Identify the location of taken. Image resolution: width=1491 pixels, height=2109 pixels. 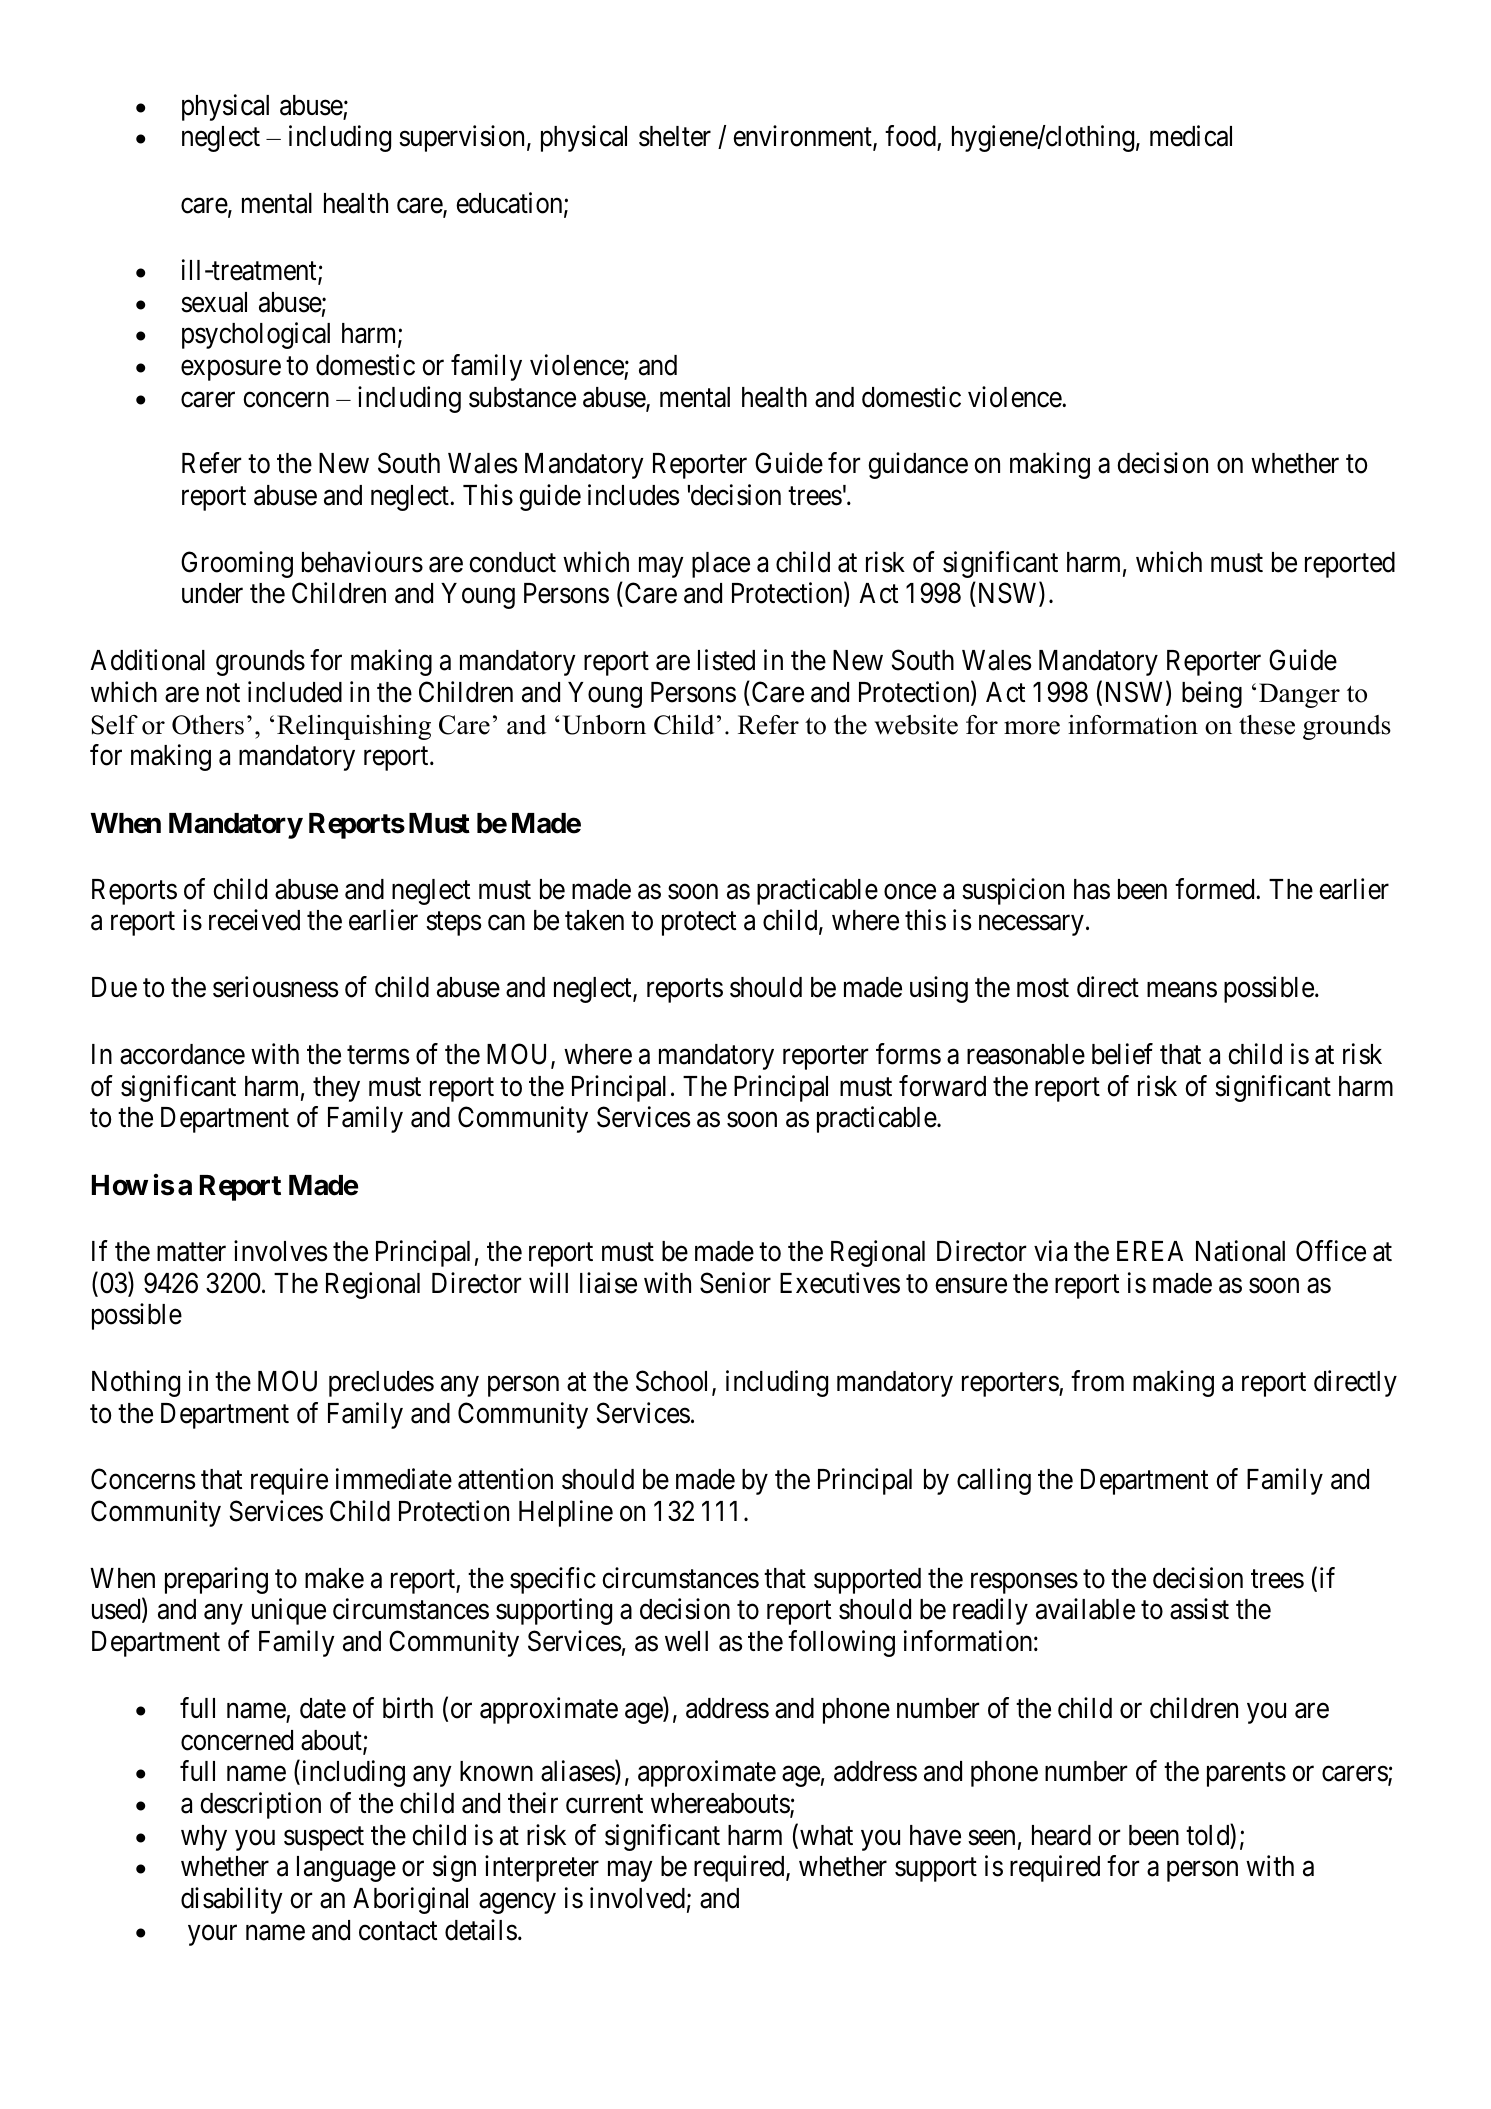
(594, 920).
